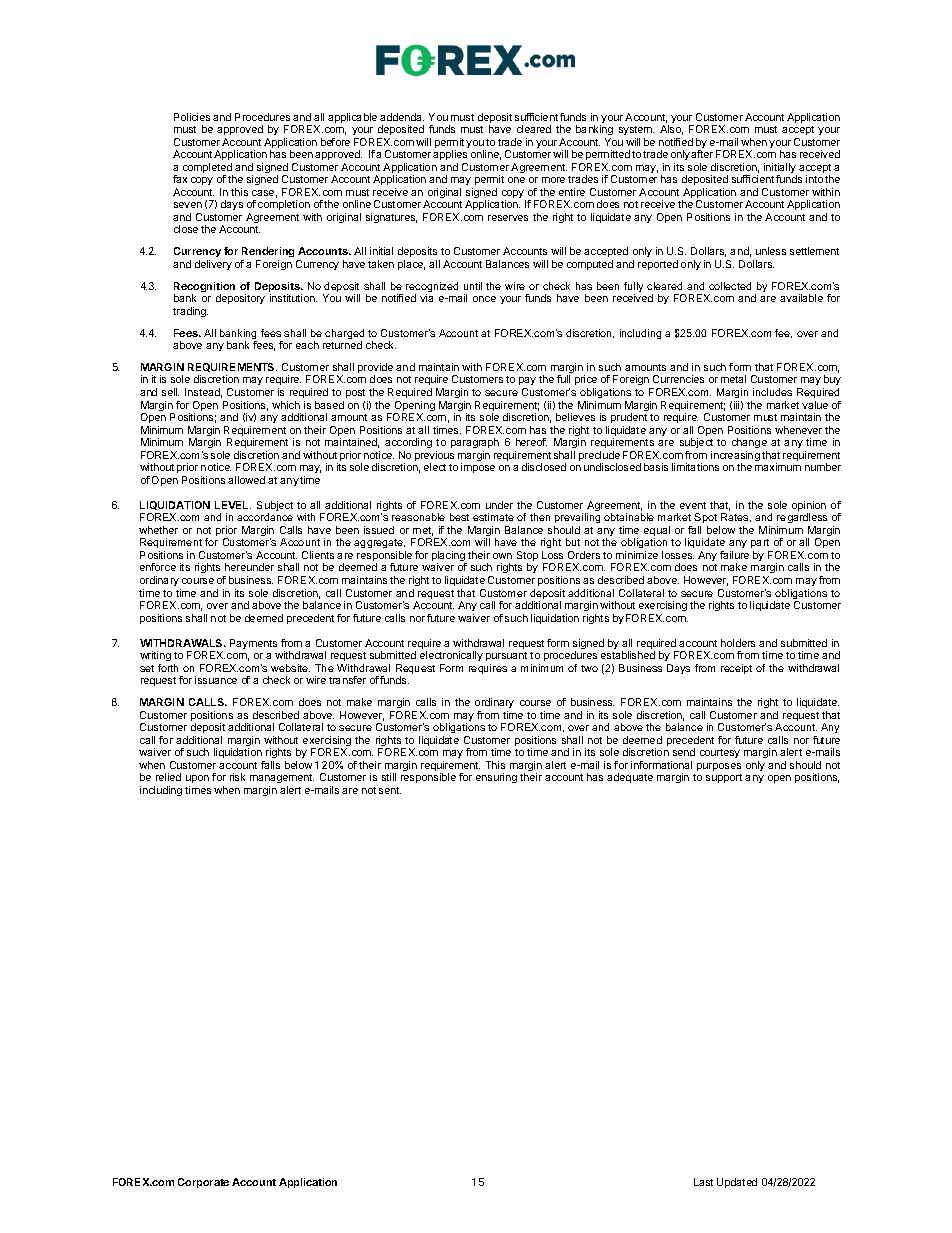 The image size is (952, 1233). What do you see at coordinates (702, 154) in the image?
I see `after` at bounding box center [702, 154].
